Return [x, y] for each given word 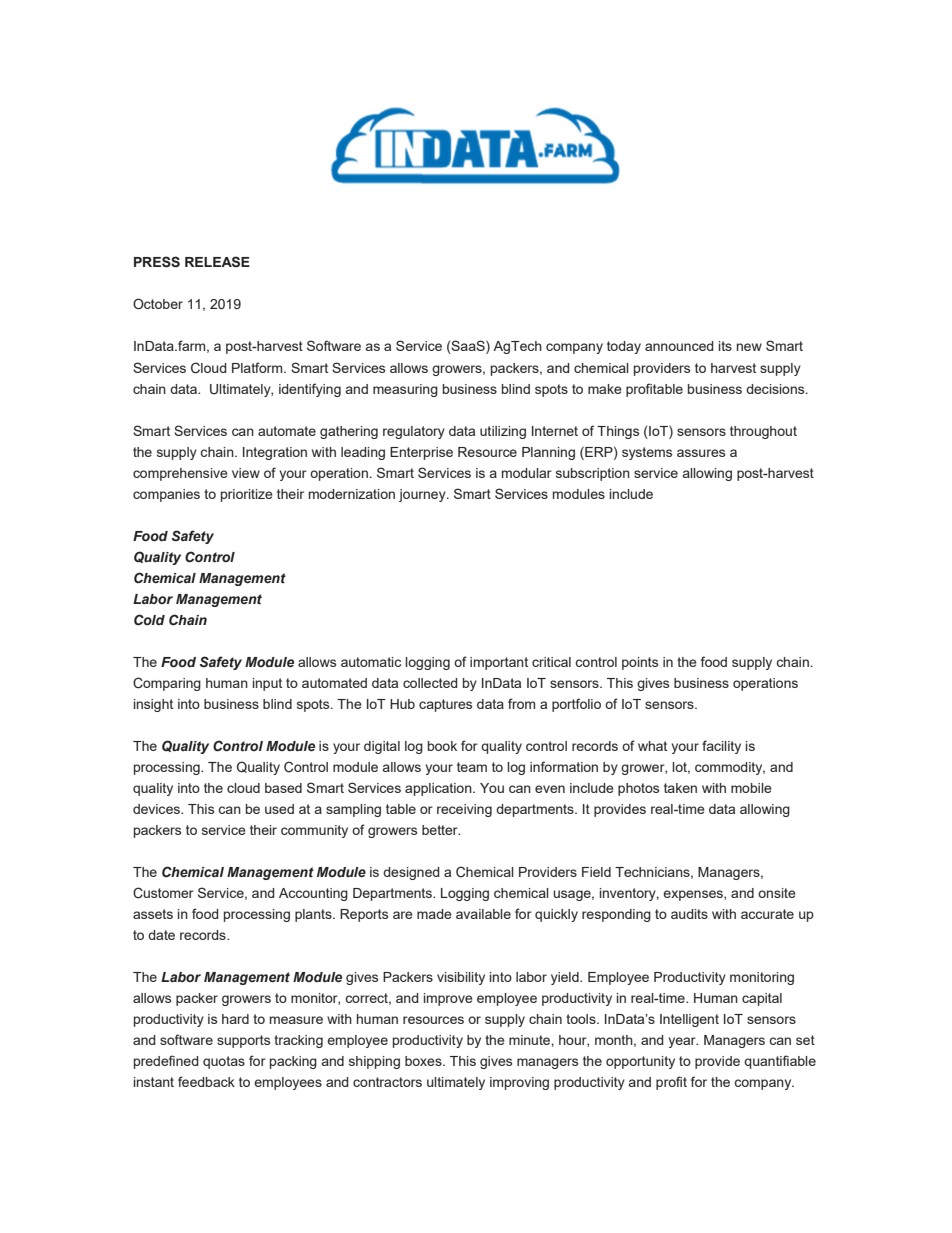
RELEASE [217, 262]
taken [680, 788]
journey [423, 495]
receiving [464, 810]
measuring [405, 390]
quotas [224, 1062]
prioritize [247, 495]
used [279, 809]
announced [679, 346]
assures [701, 453]
